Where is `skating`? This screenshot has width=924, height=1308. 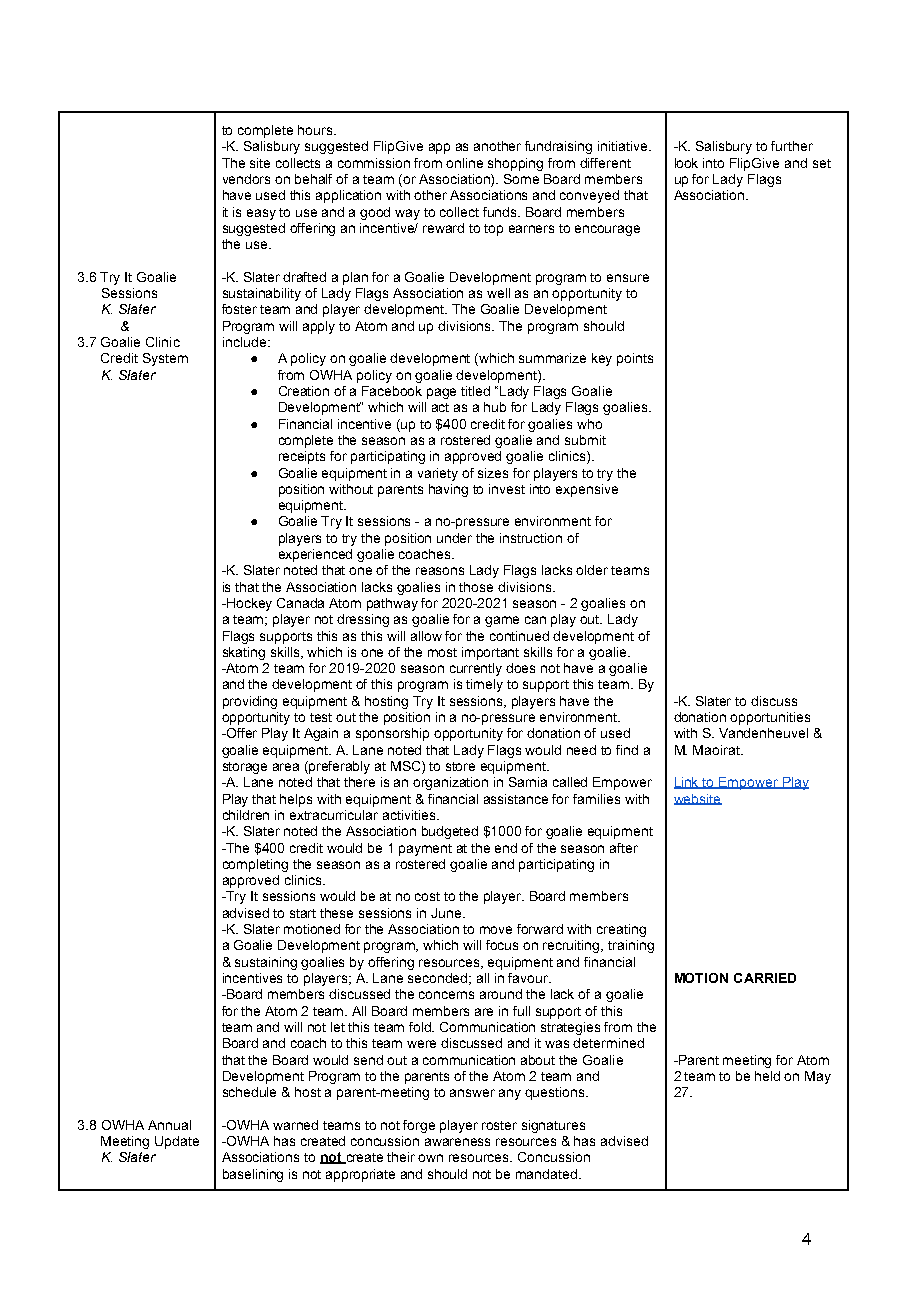
skating is located at coordinates (244, 653).
